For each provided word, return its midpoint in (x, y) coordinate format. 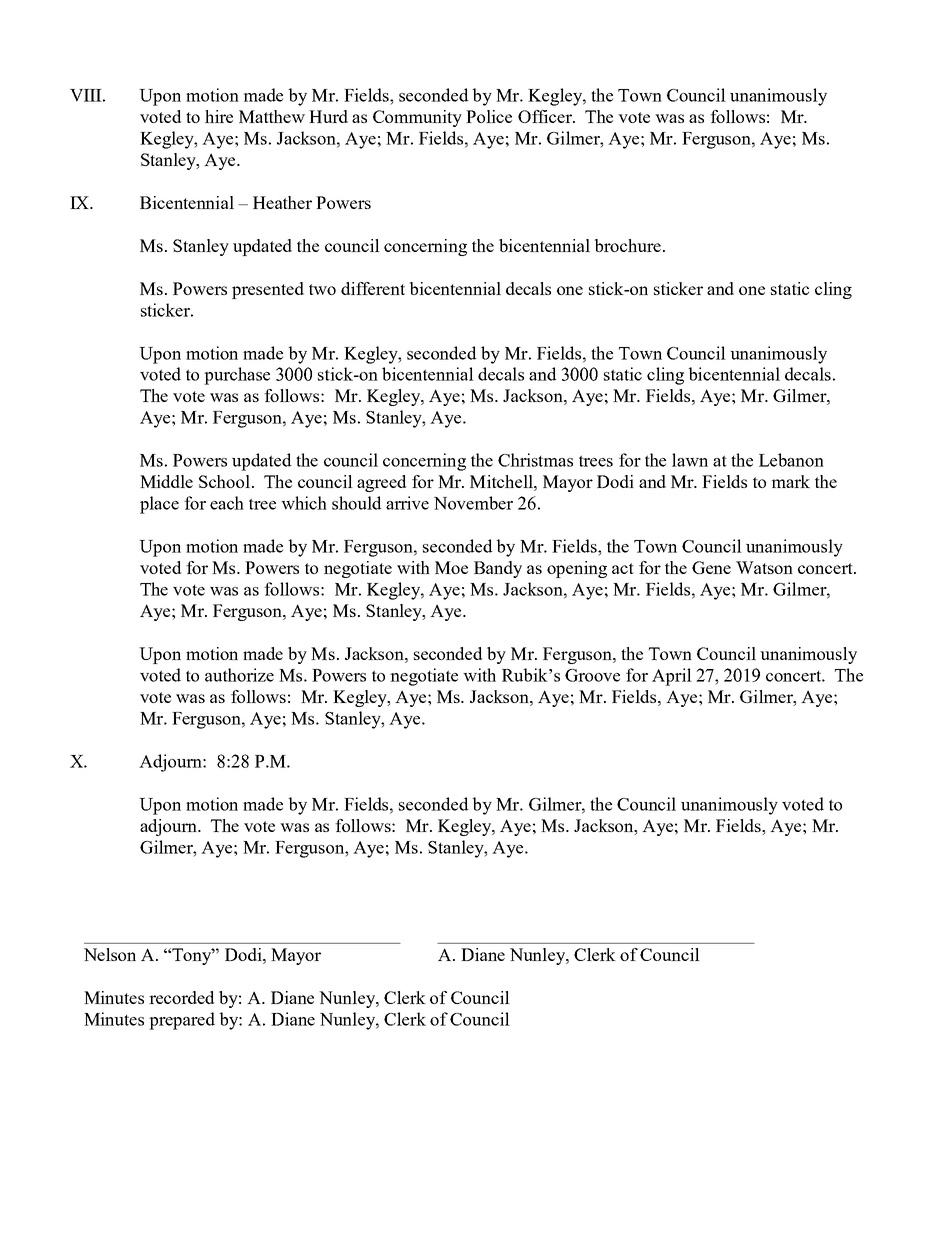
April (672, 677)
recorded (181, 997)
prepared (182, 1021)
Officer (546, 116)
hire (219, 116)
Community (417, 118)
